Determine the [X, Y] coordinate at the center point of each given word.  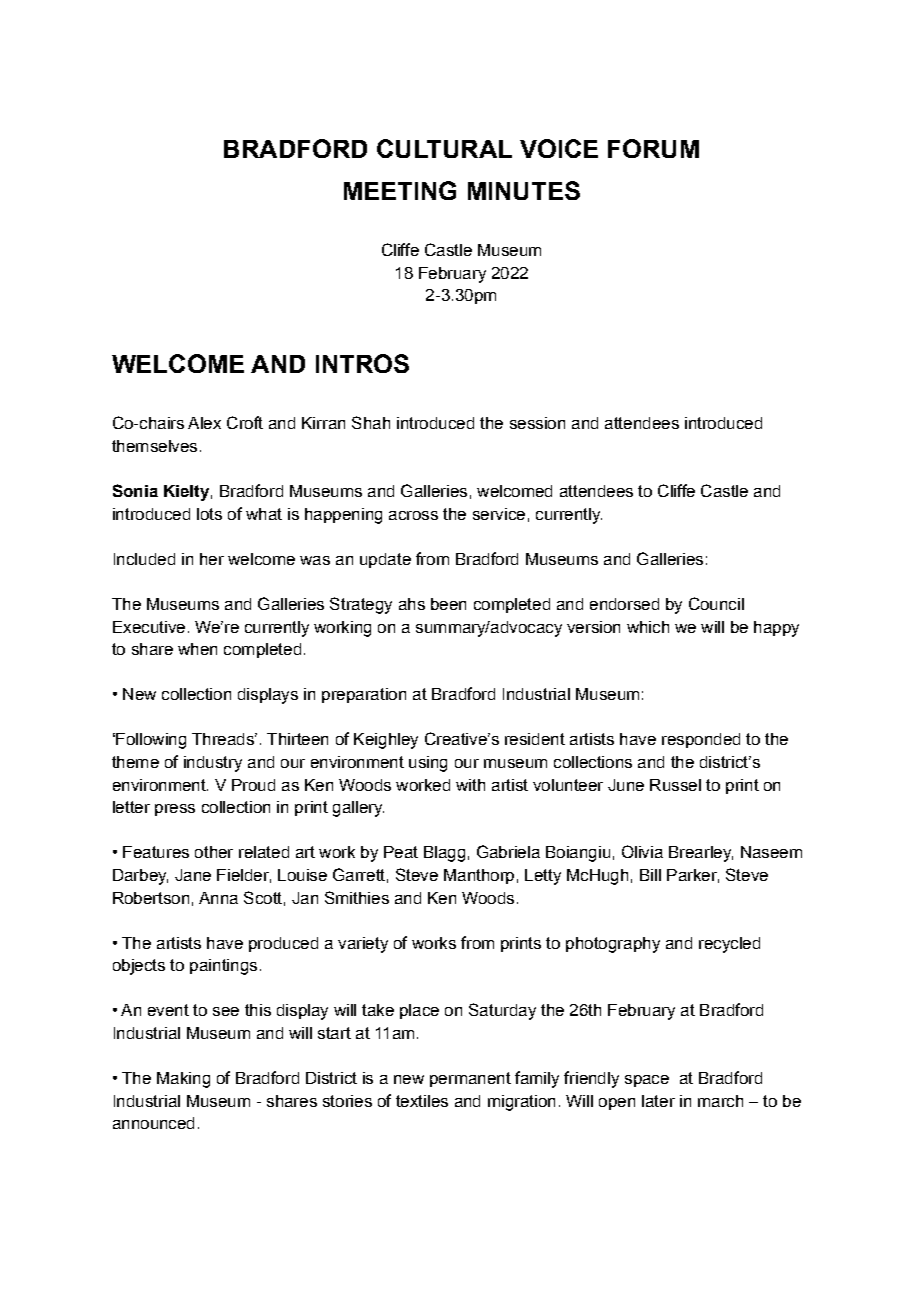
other [214, 852]
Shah [371, 422]
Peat [401, 852]
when [197, 649]
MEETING [400, 190]
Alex [204, 423]
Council [716, 603]
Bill [650, 875]
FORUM [653, 148]
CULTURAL [444, 148]
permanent [470, 1079]
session [537, 423]
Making [183, 1080]
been [448, 604]
